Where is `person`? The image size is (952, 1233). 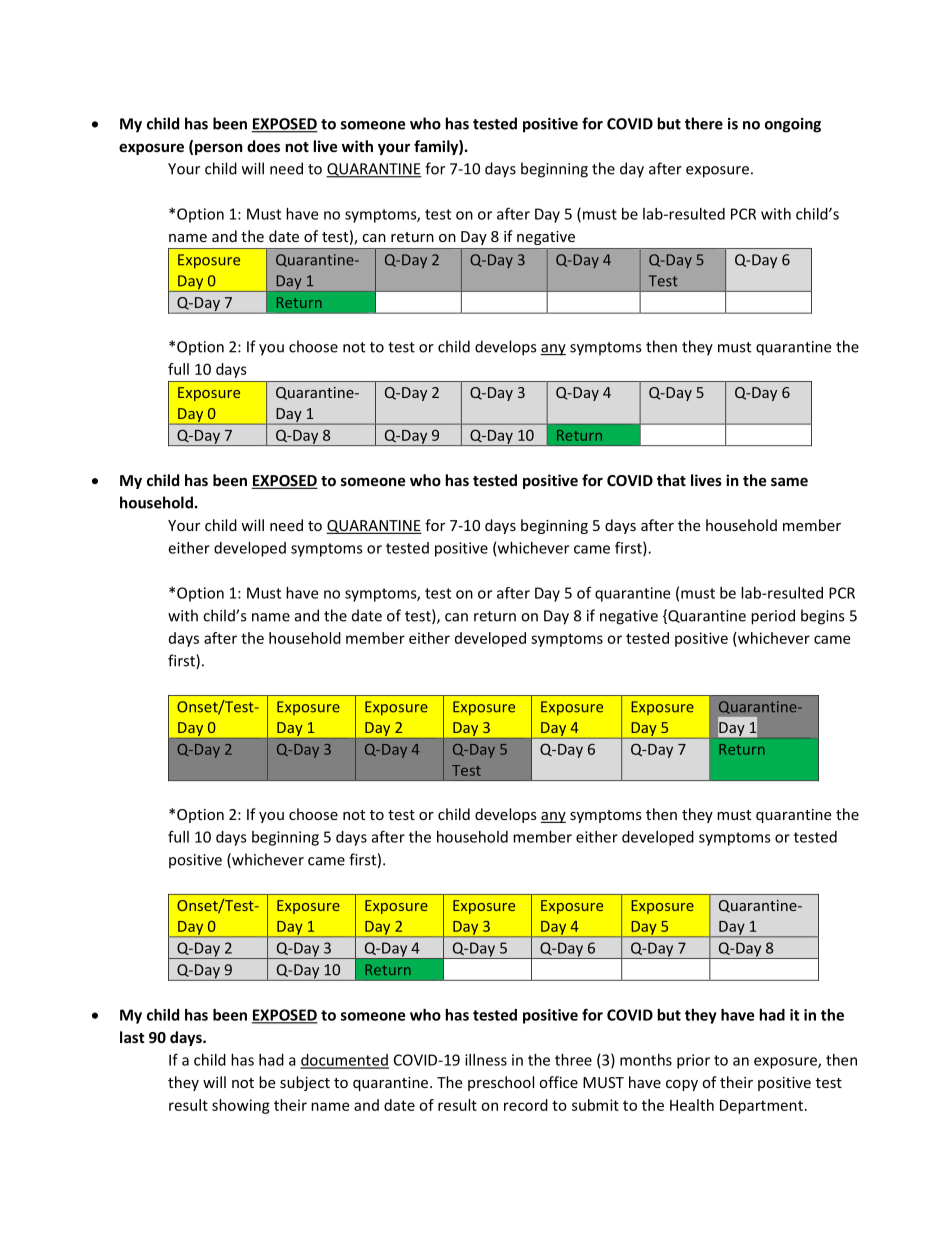
person is located at coordinates (219, 149).
